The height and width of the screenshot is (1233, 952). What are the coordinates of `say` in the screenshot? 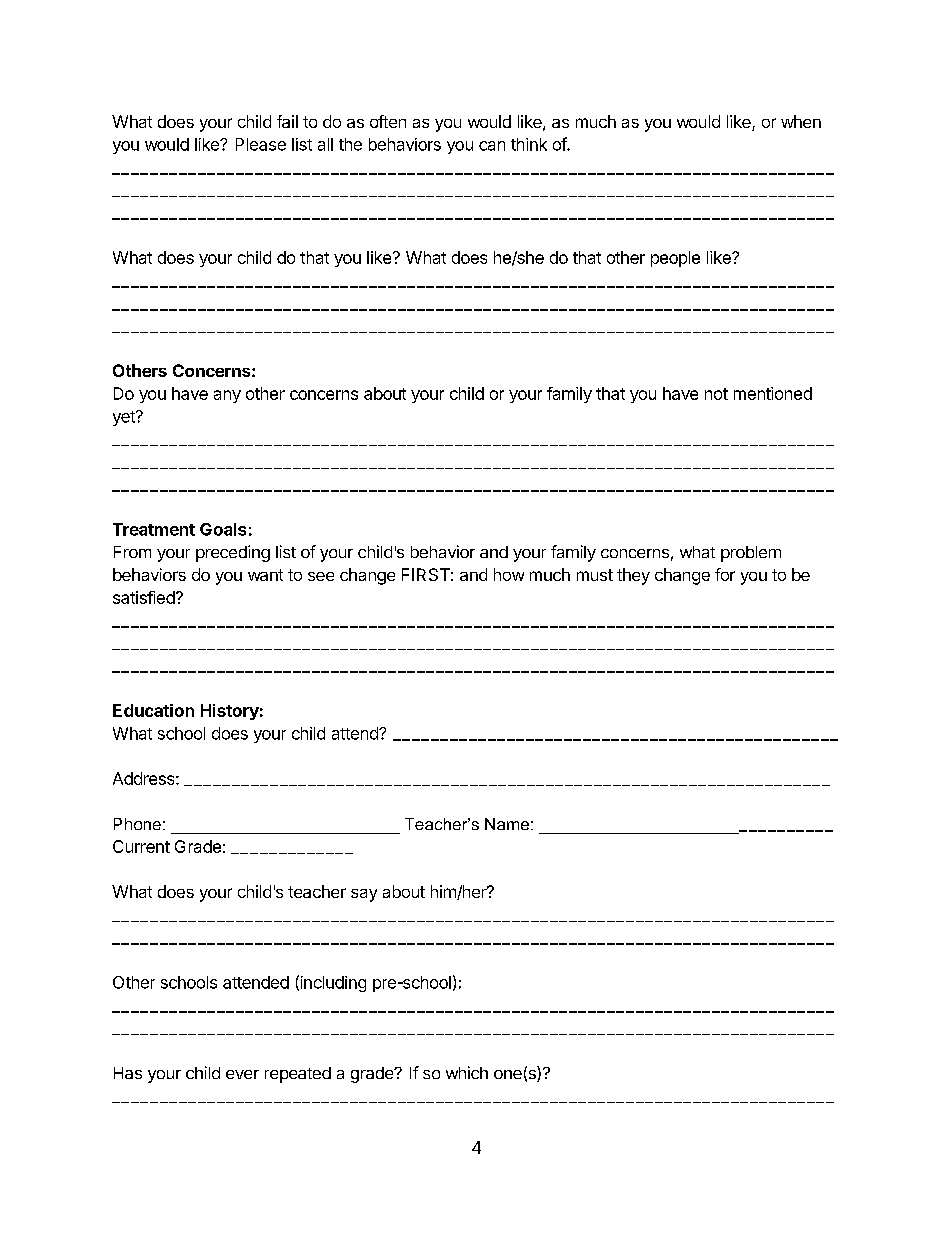 It's located at (364, 895).
